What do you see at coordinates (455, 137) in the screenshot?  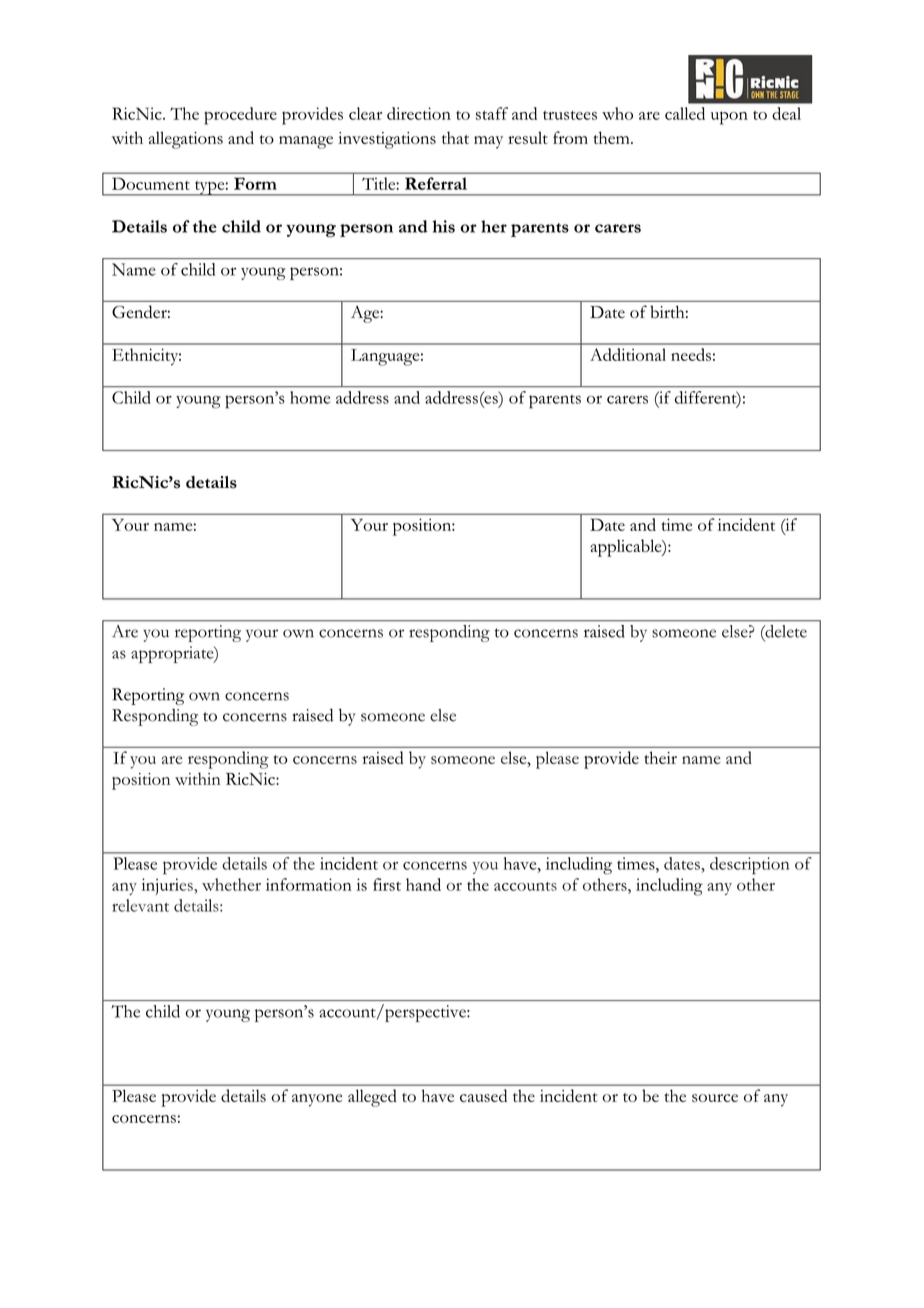 I see `that` at bounding box center [455, 137].
